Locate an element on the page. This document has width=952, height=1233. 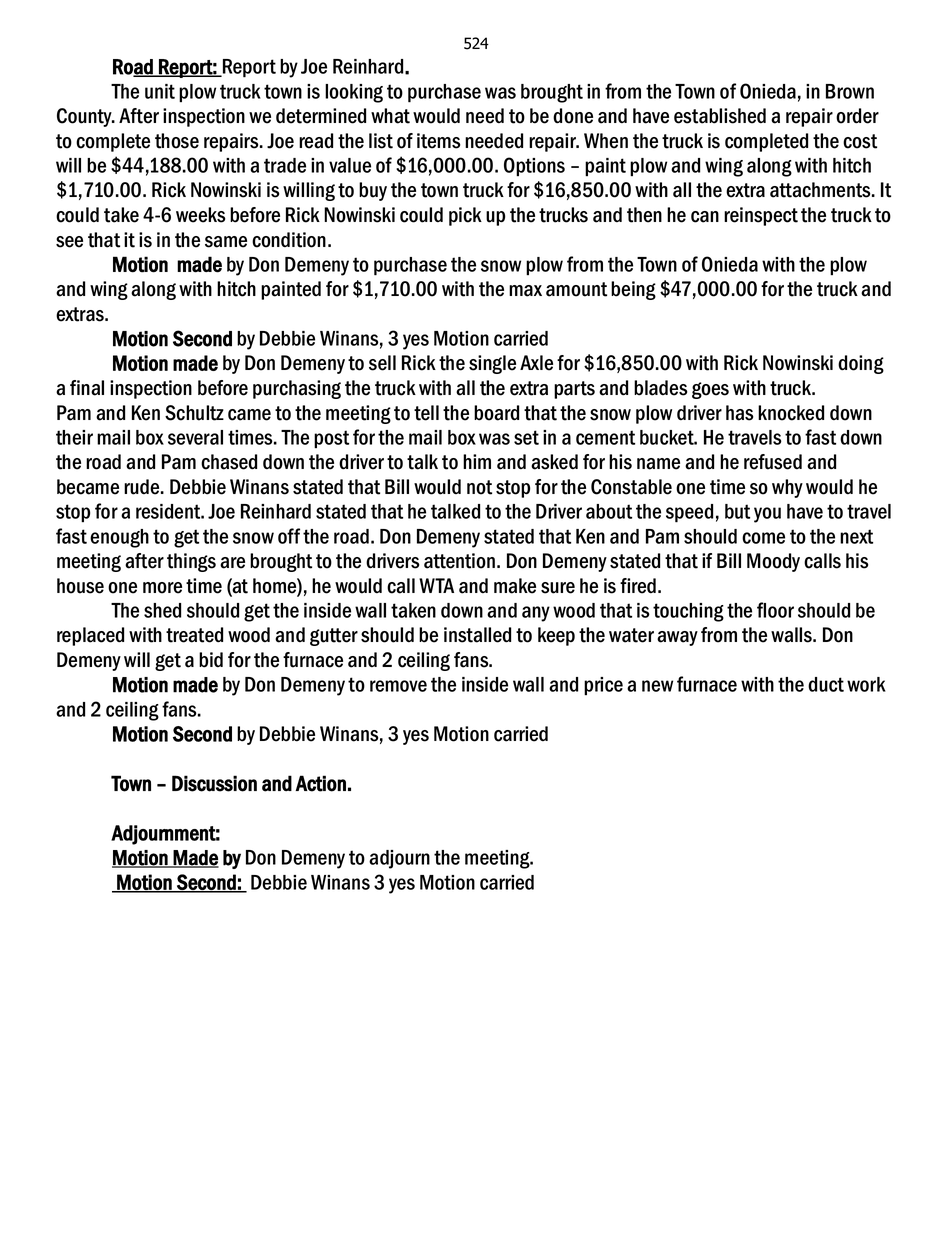
Discussion is located at coordinates (214, 783).
